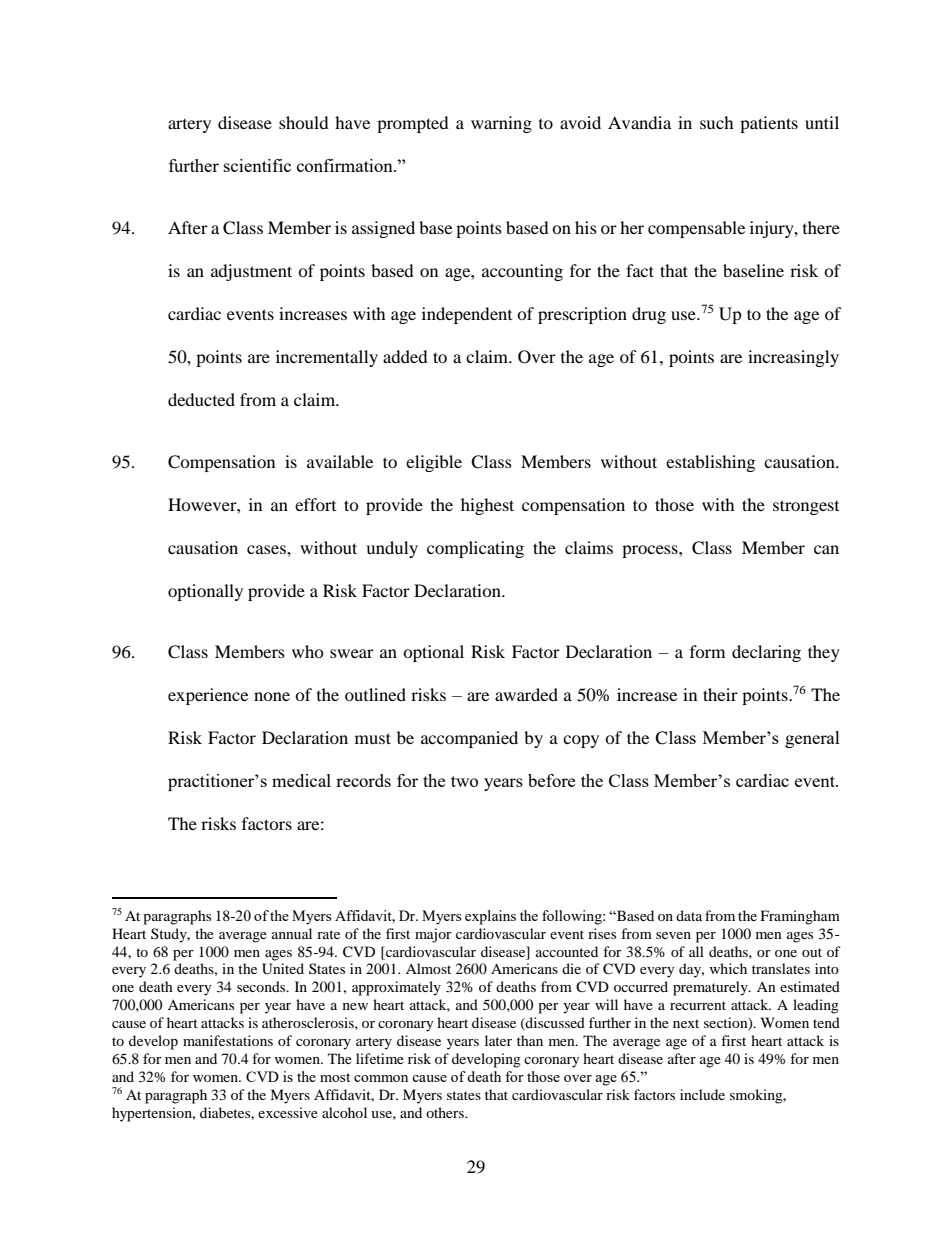 The image size is (952, 1233). Describe the element at coordinates (308, 651) in the document. I see `who` at that location.
